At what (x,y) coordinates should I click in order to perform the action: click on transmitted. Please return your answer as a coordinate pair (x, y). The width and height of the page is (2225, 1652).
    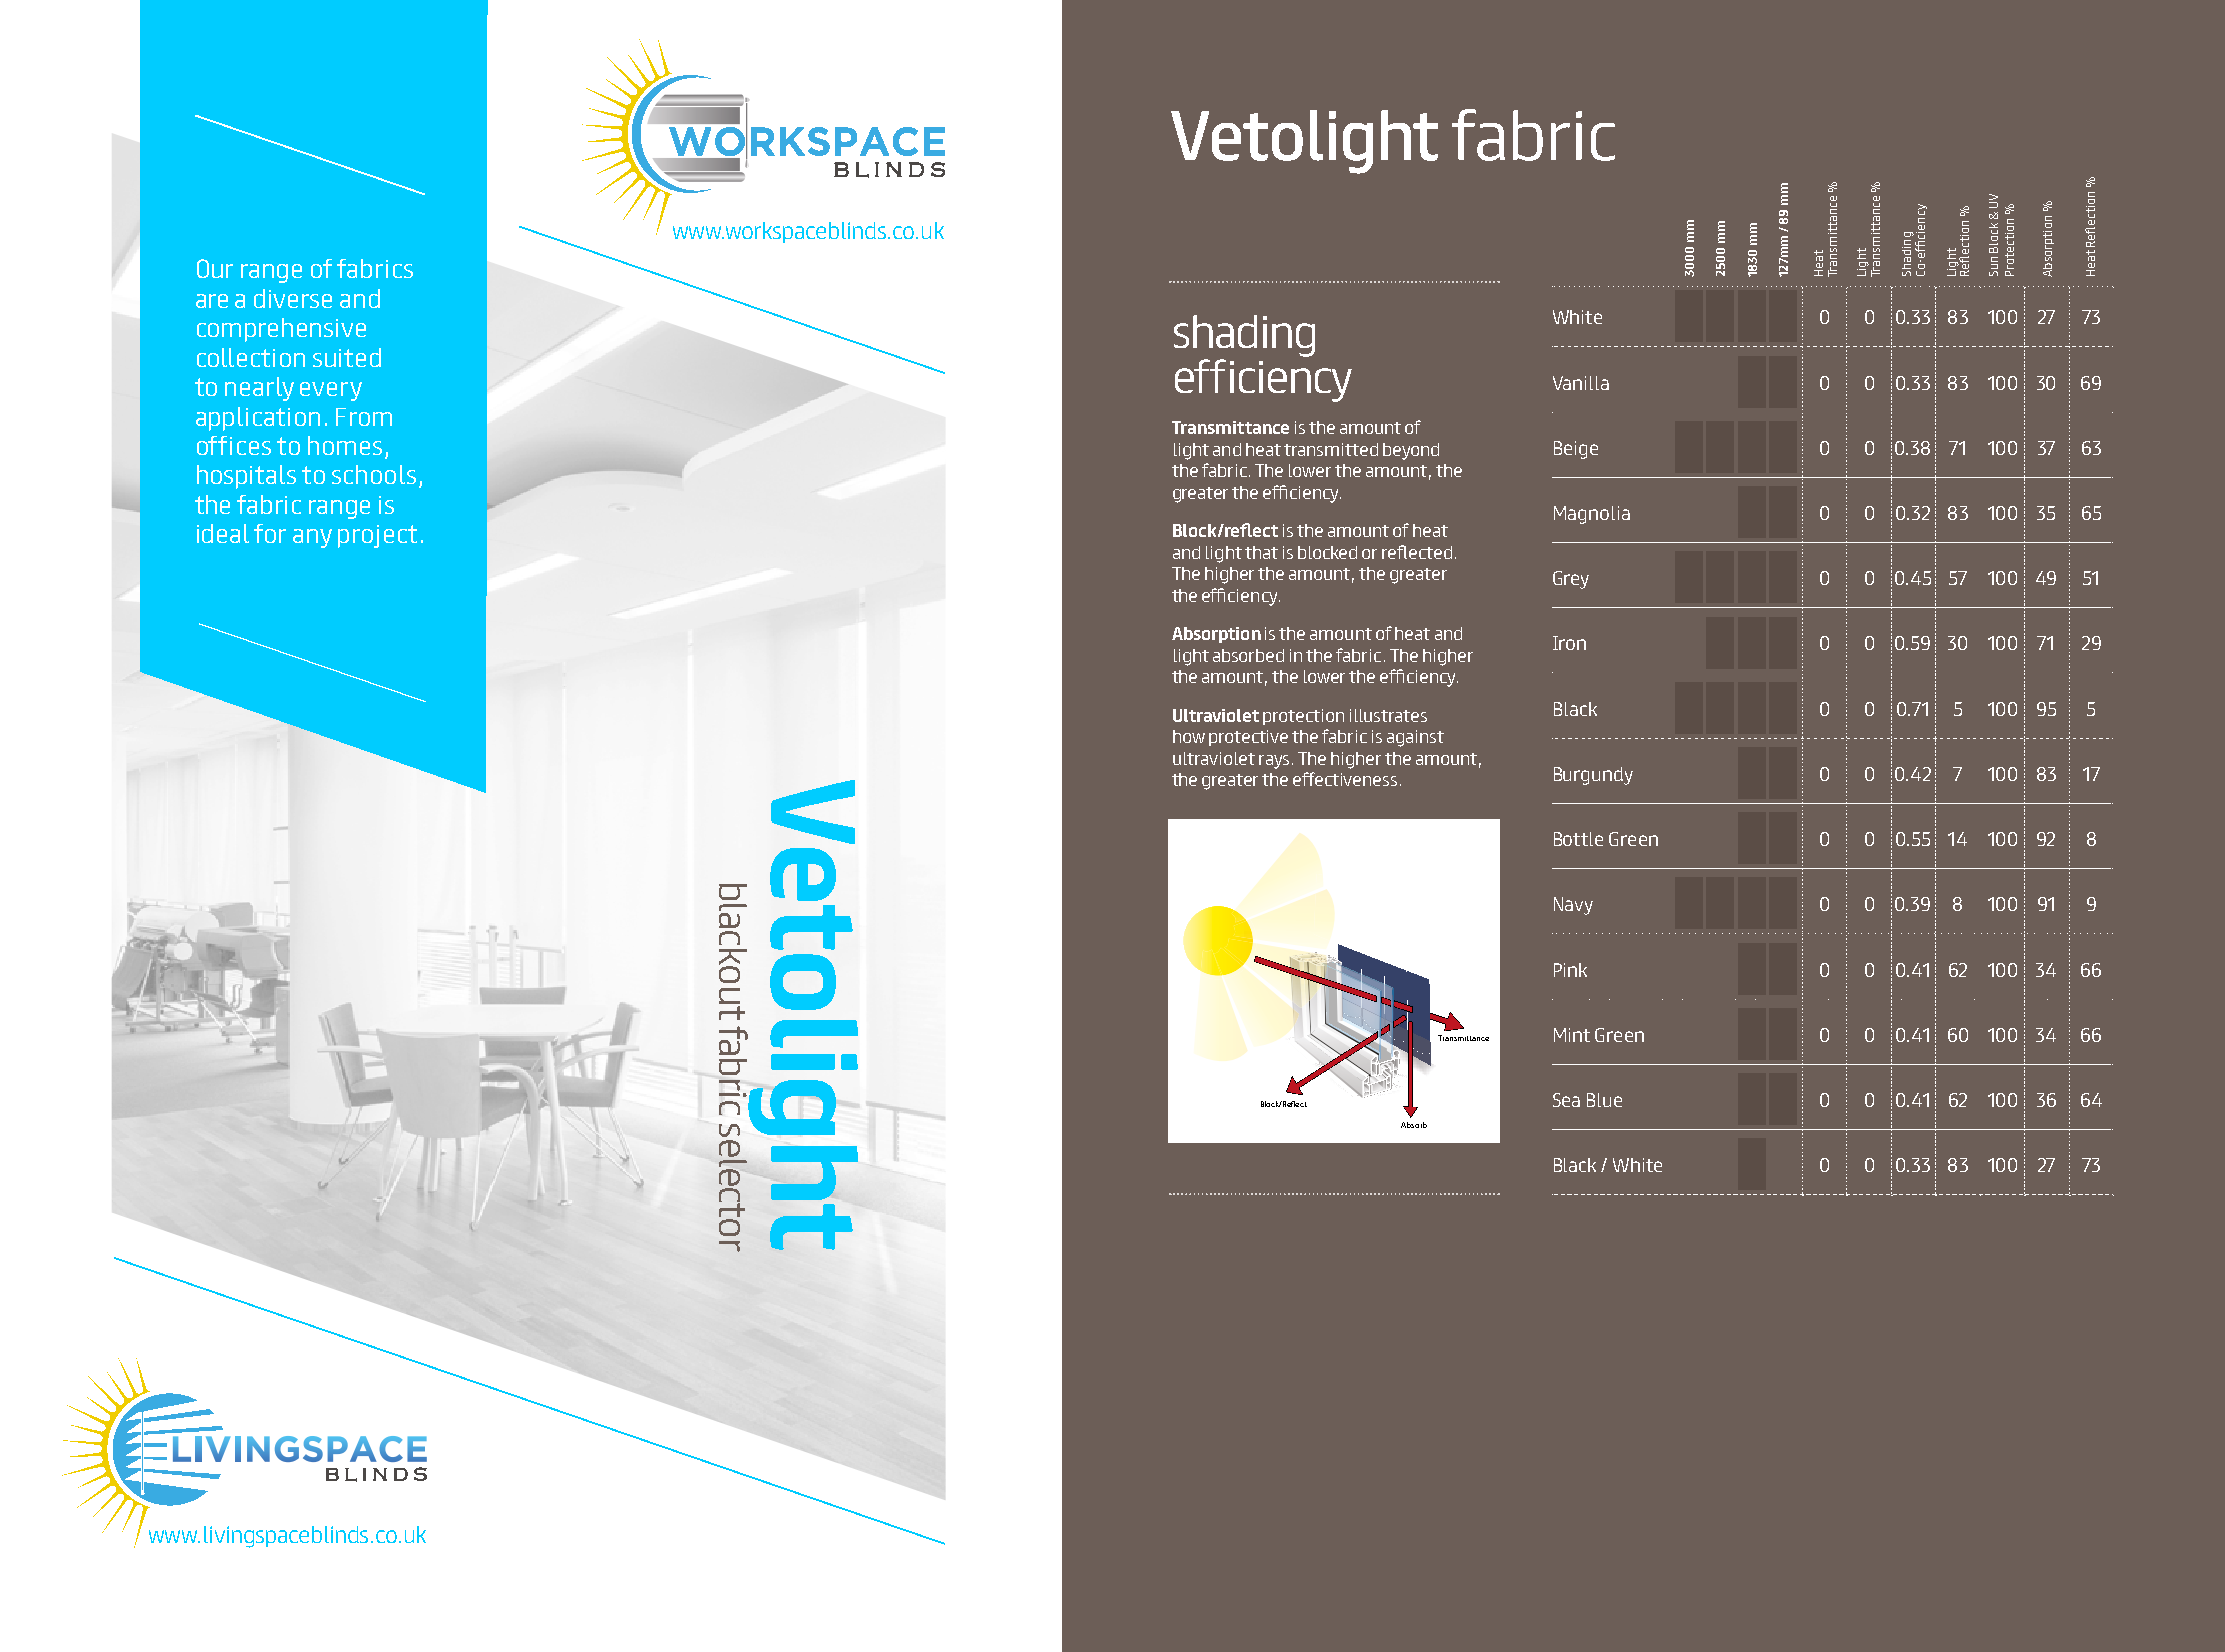
    Looking at the image, I should click on (1331, 449).
